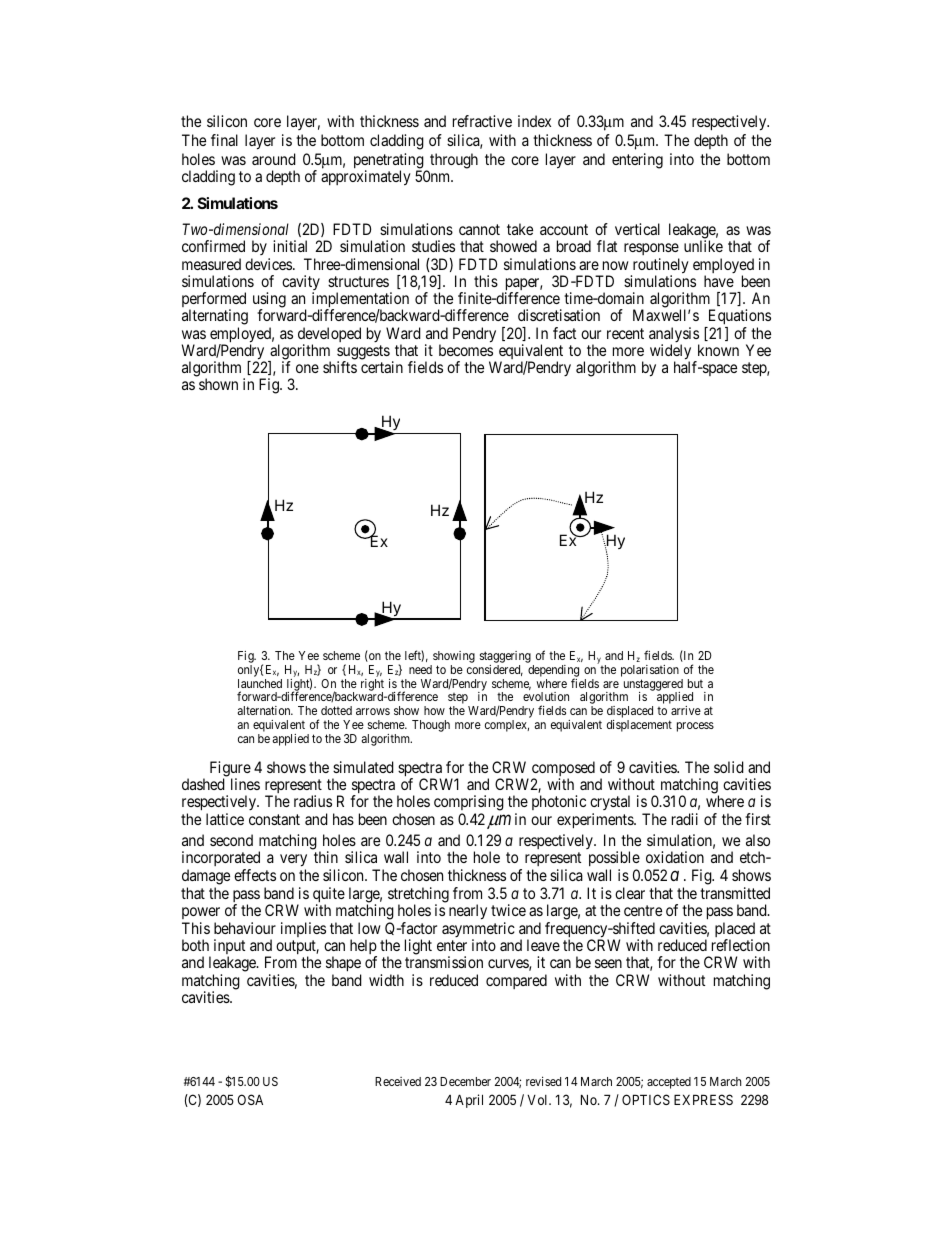 This document has height=1233, width=952. I want to click on launched, so click(260, 683).
